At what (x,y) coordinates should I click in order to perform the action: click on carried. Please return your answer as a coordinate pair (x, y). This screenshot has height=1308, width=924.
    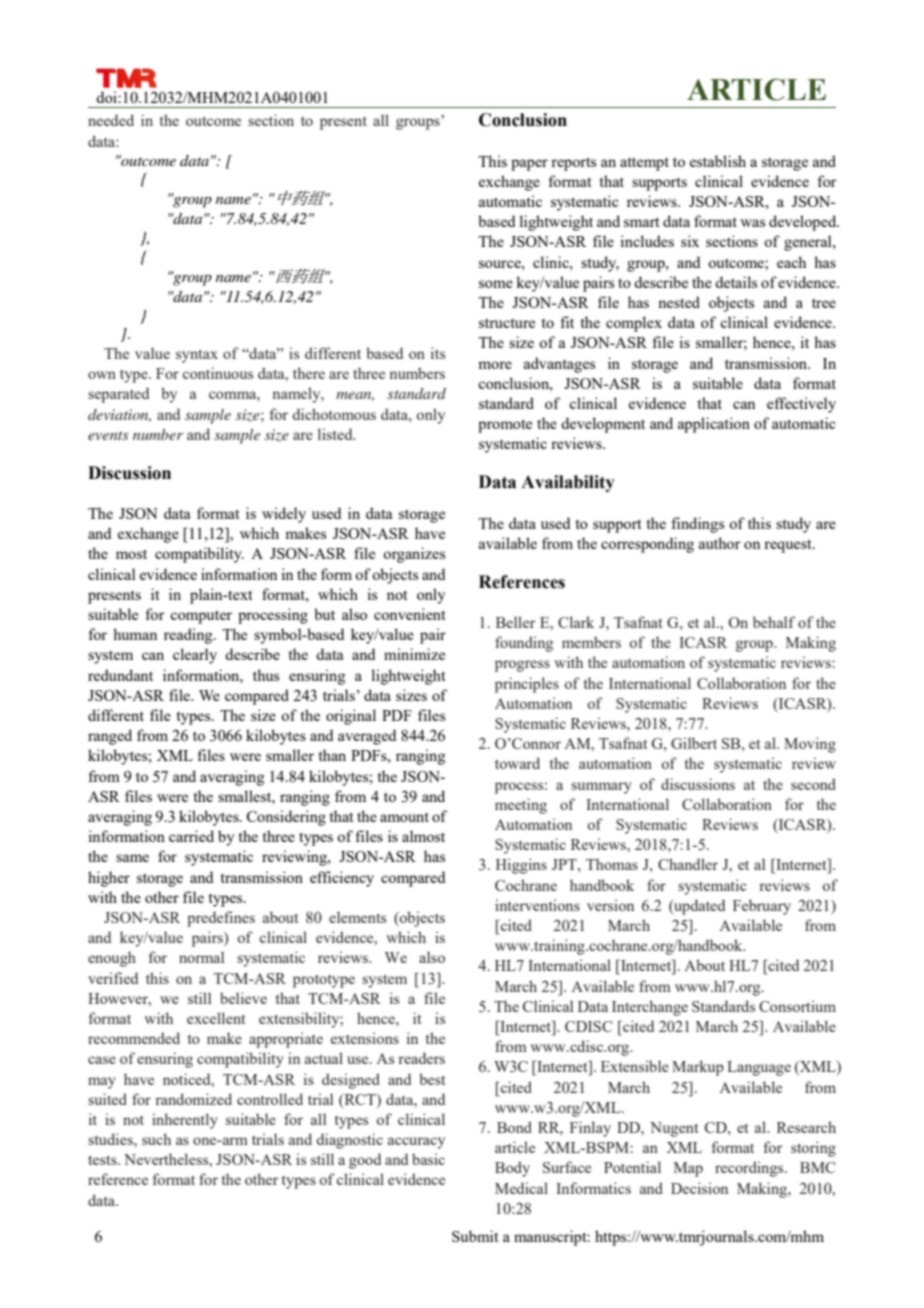
    Looking at the image, I should click on (191, 836).
